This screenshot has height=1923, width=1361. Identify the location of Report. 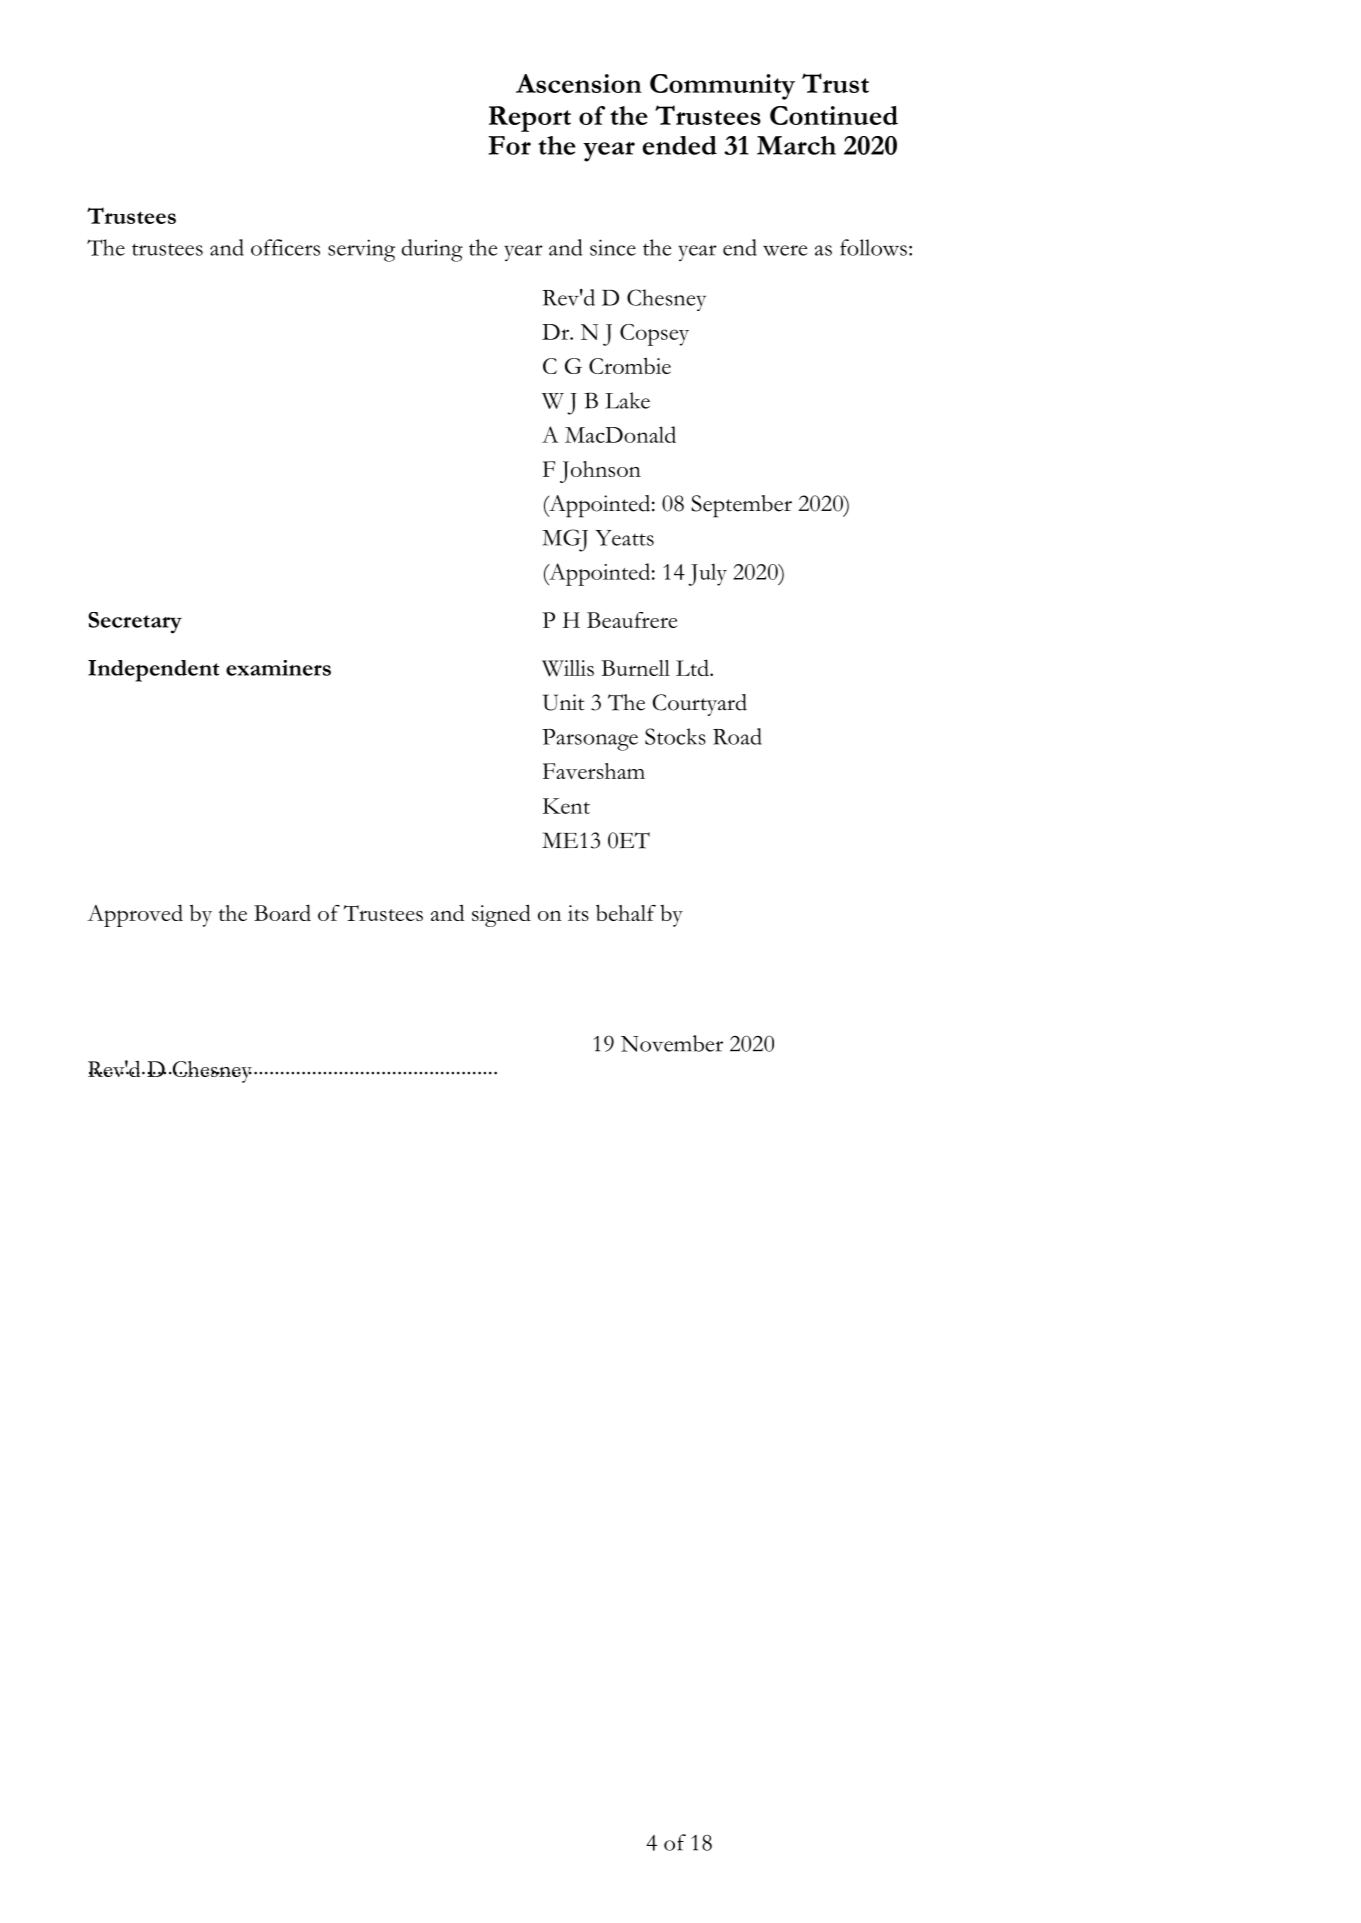
(530, 119).
